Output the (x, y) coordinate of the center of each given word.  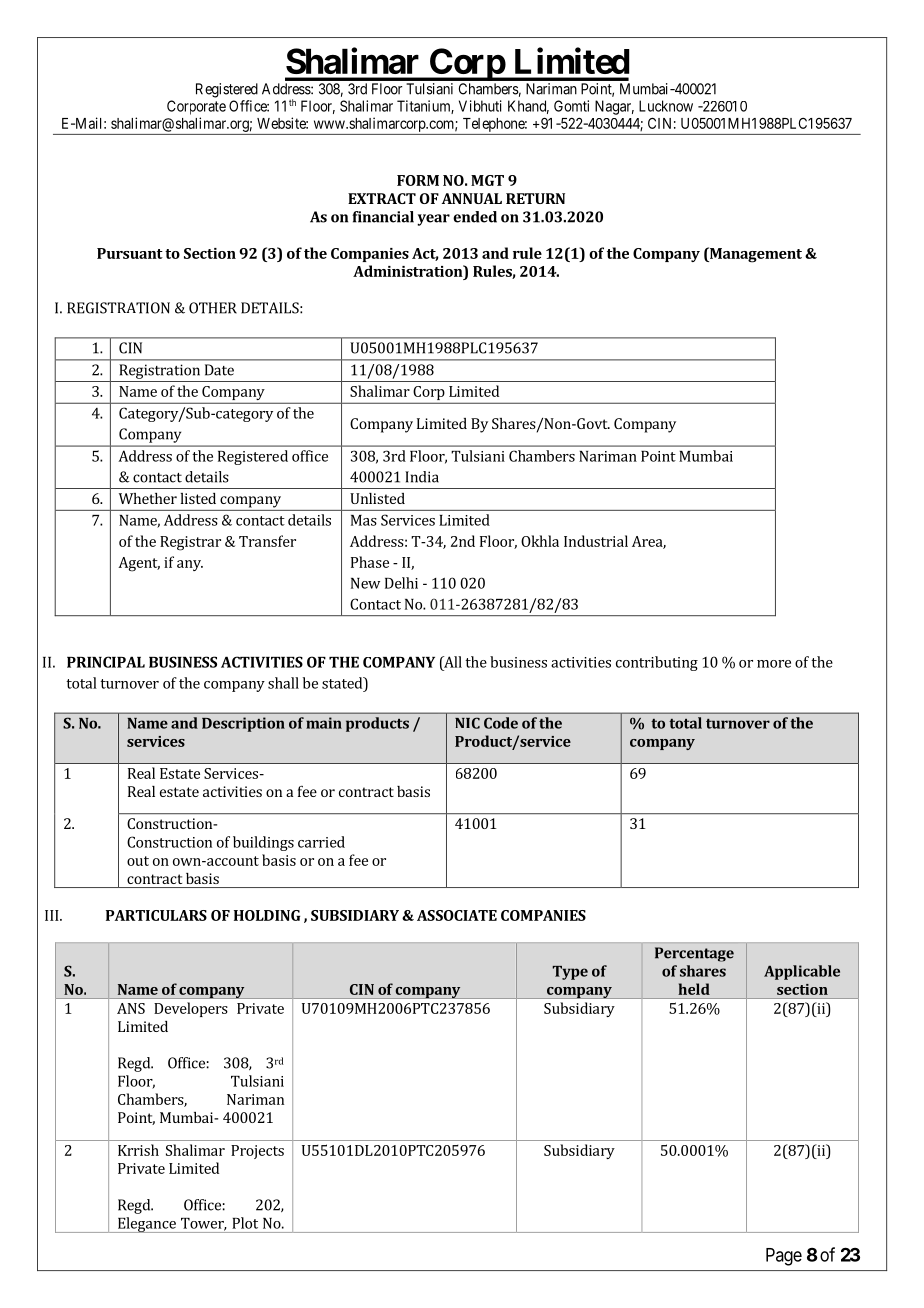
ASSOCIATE (457, 915)
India (422, 477)
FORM (418, 180)
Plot (245, 1223)
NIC (467, 723)
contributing (657, 663)
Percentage (694, 954)
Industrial (596, 541)
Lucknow (666, 106)
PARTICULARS (156, 915)
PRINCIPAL (106, 662)
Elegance (146, 1225)
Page (784, 1257)
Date (219, 370)
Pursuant (130, 253)
